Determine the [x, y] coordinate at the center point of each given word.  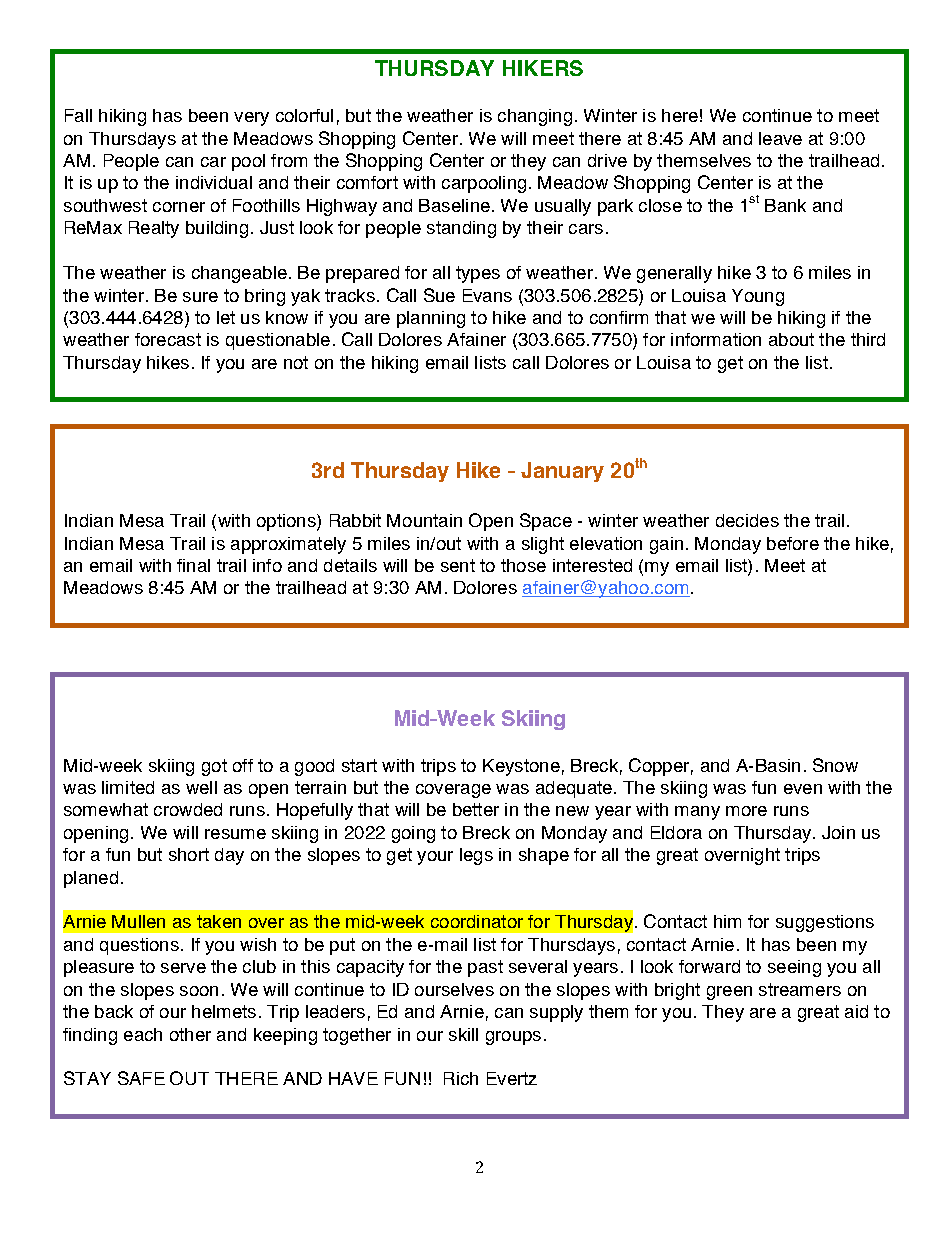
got [214, 767]
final [193, 565]
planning [431, 319]
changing [535, 117]
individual [214, 182]
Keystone [521, 767]
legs [476, 856]
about [791, 339]
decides [747, 520]
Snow [835, 765]
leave [780, 138]
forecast [168, 339]
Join [838, 832]
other [190, 1034]
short [189, 854]
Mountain [424, 520]
